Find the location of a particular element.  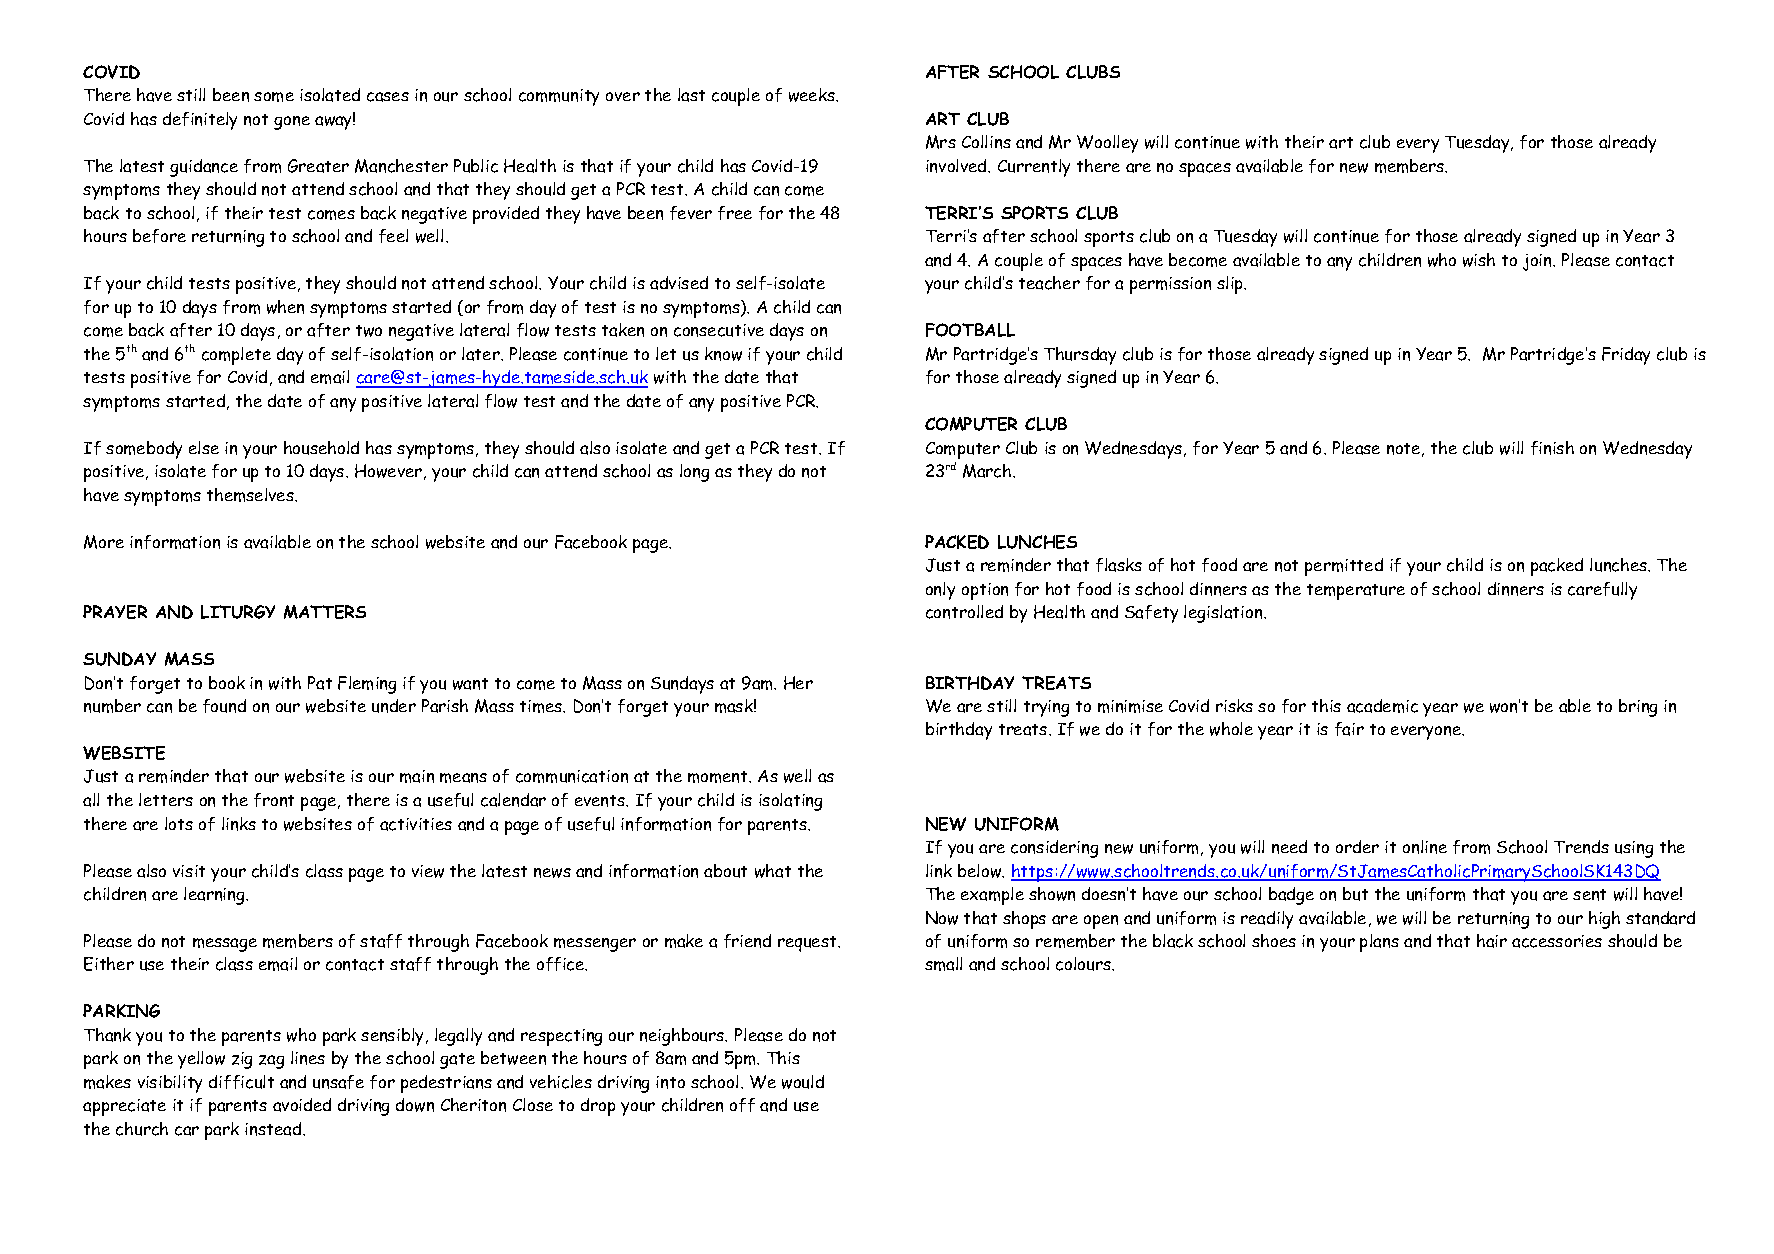

complete is located at coordinates (236, 356).
